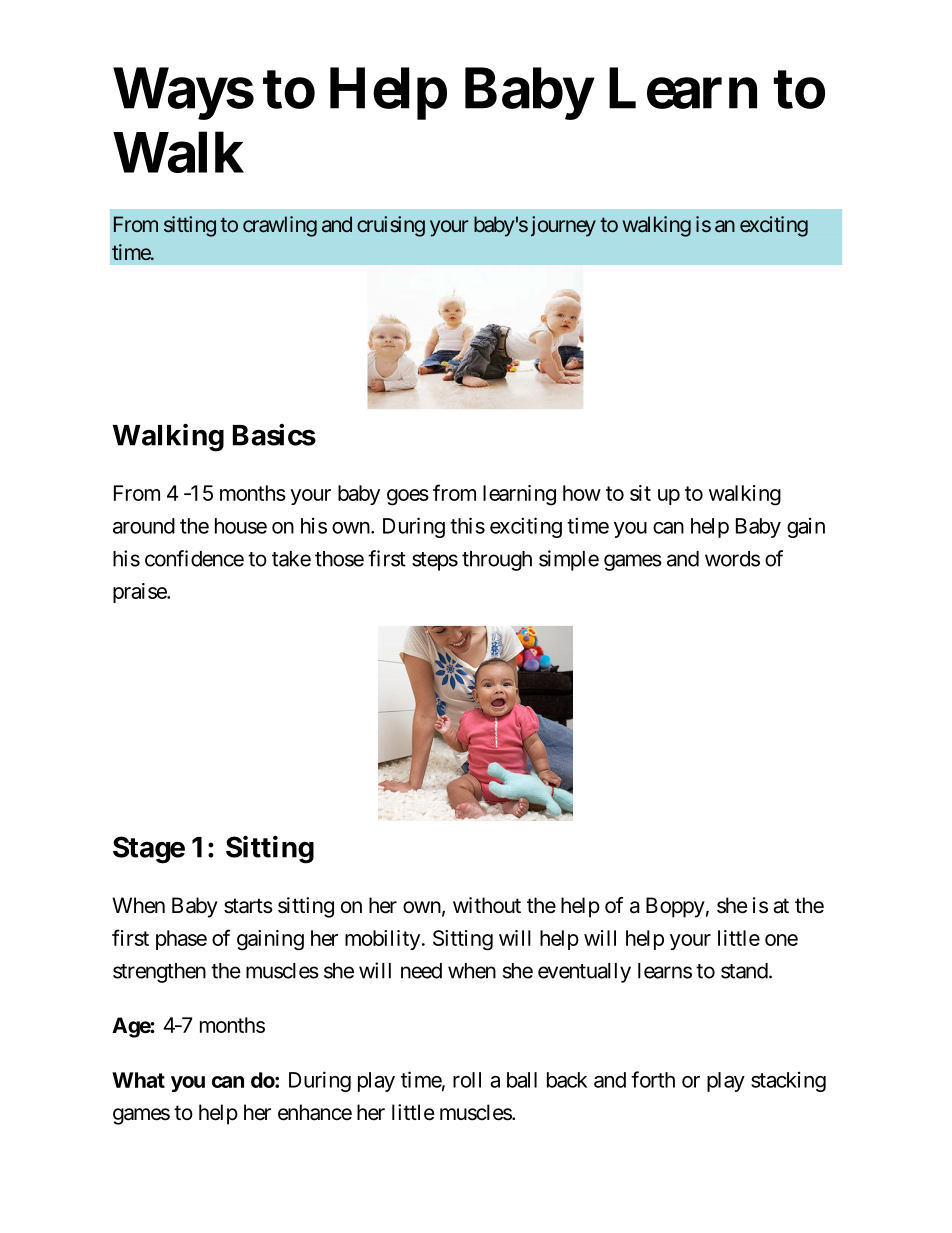 This screenshot has width=952, height=1233. What do you see at coordinates (675, 907) in the screenshot?
I see `Boppy` at bounding box center [675, 907].
